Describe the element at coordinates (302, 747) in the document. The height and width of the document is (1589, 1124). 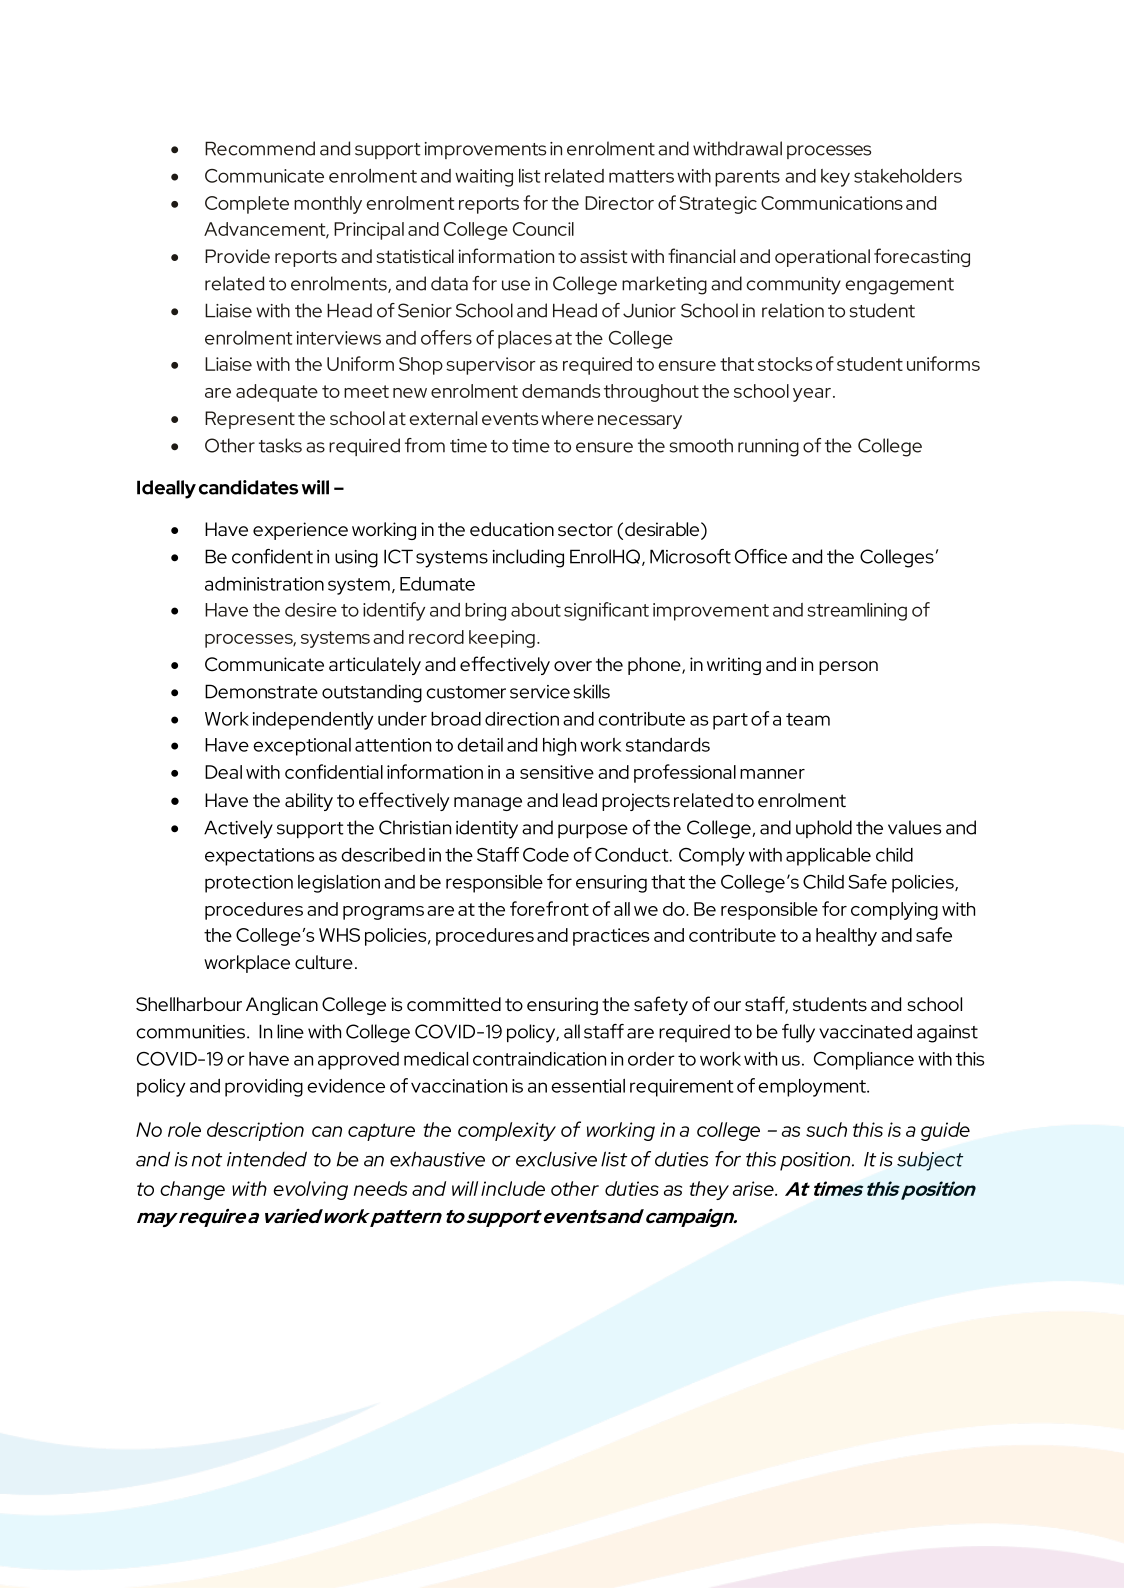
I see `exceptional` at that location.
